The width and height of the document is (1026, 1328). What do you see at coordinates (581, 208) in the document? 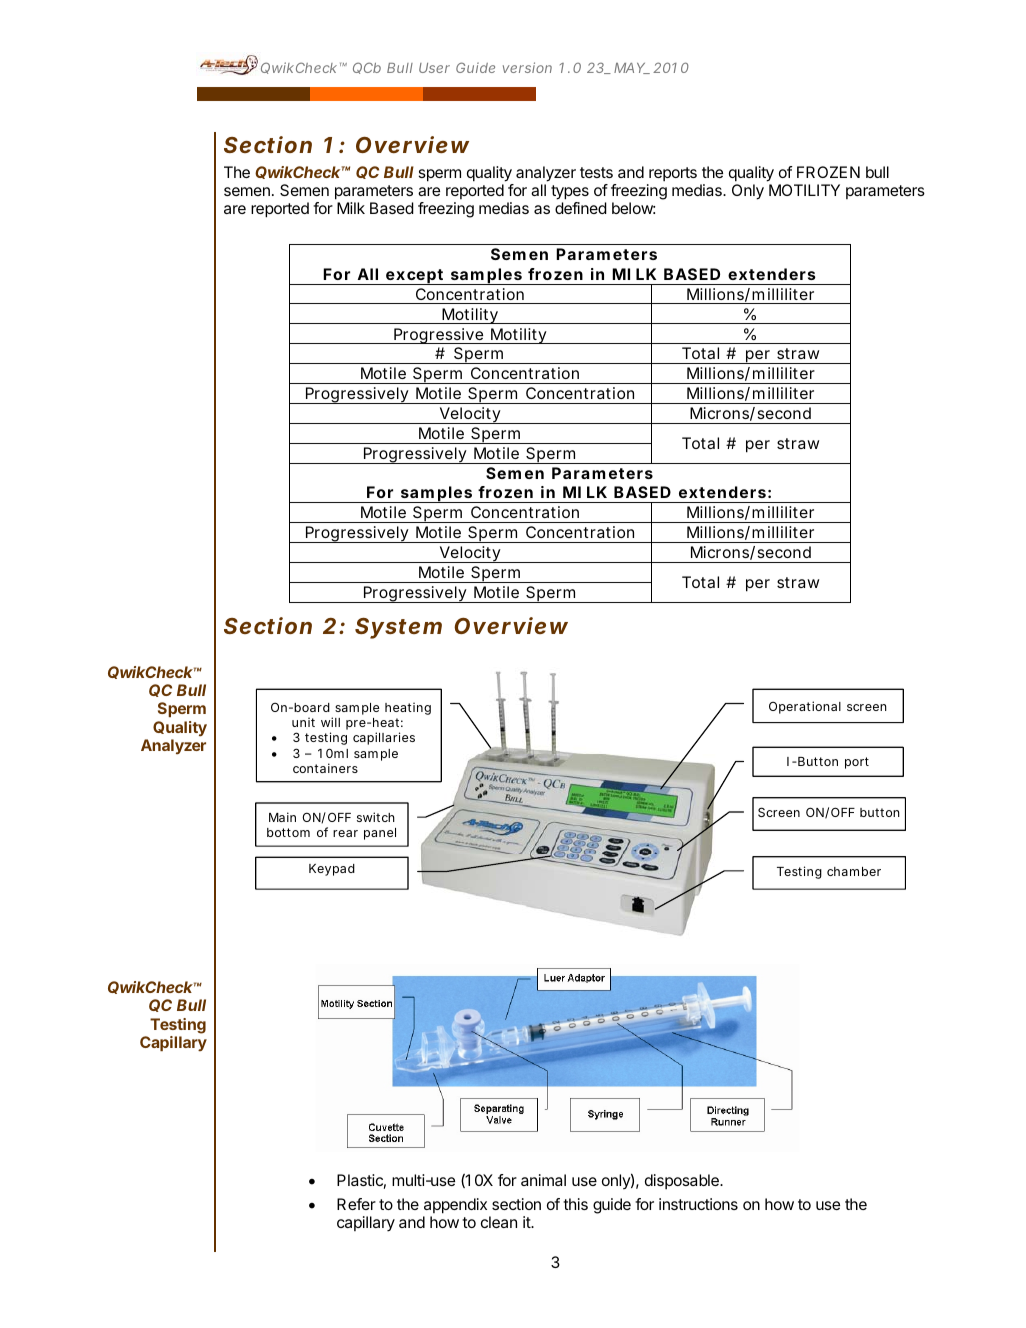
I see `defined` at bounding box center [581, 208].
